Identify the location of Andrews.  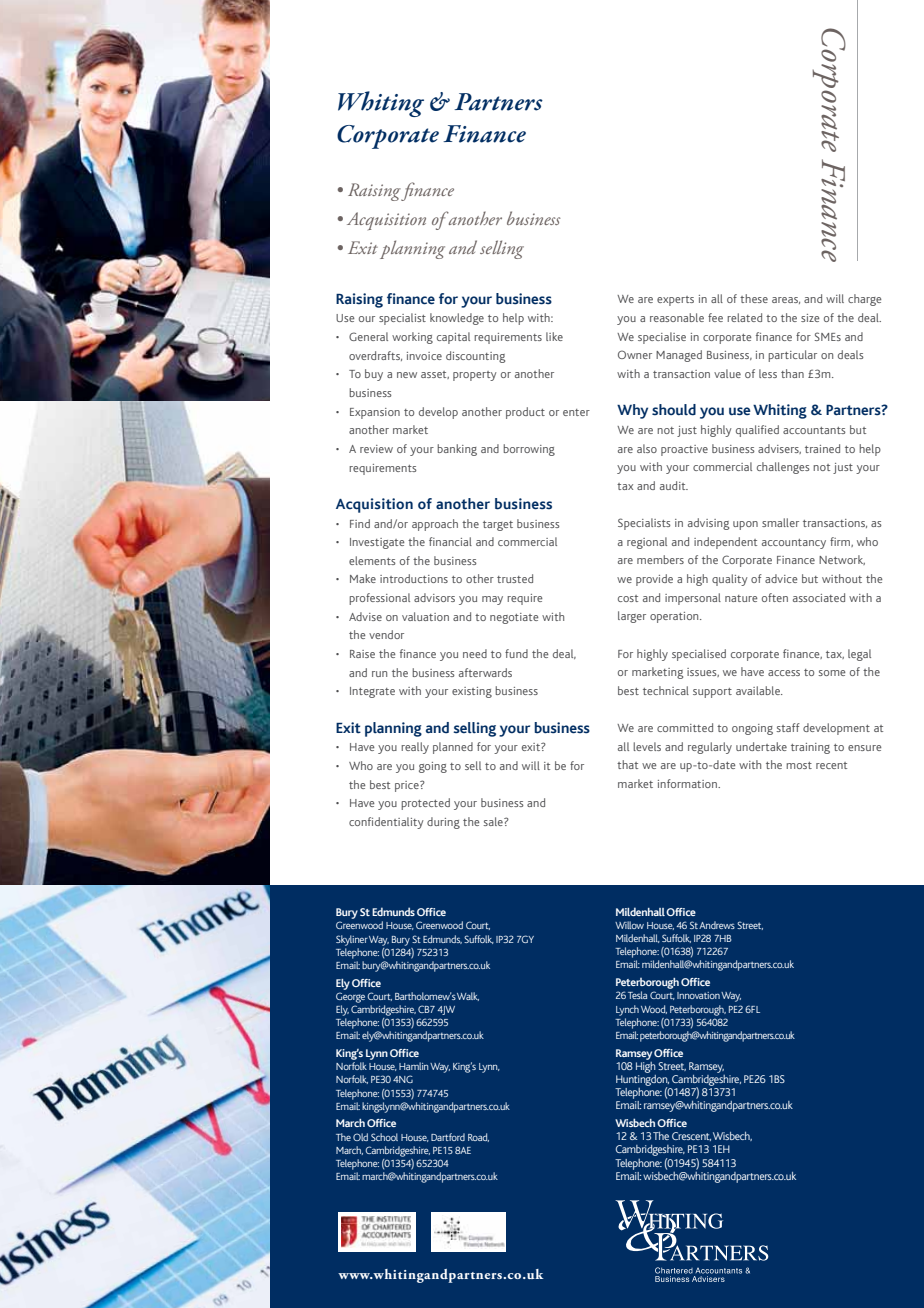
(717, 925).
